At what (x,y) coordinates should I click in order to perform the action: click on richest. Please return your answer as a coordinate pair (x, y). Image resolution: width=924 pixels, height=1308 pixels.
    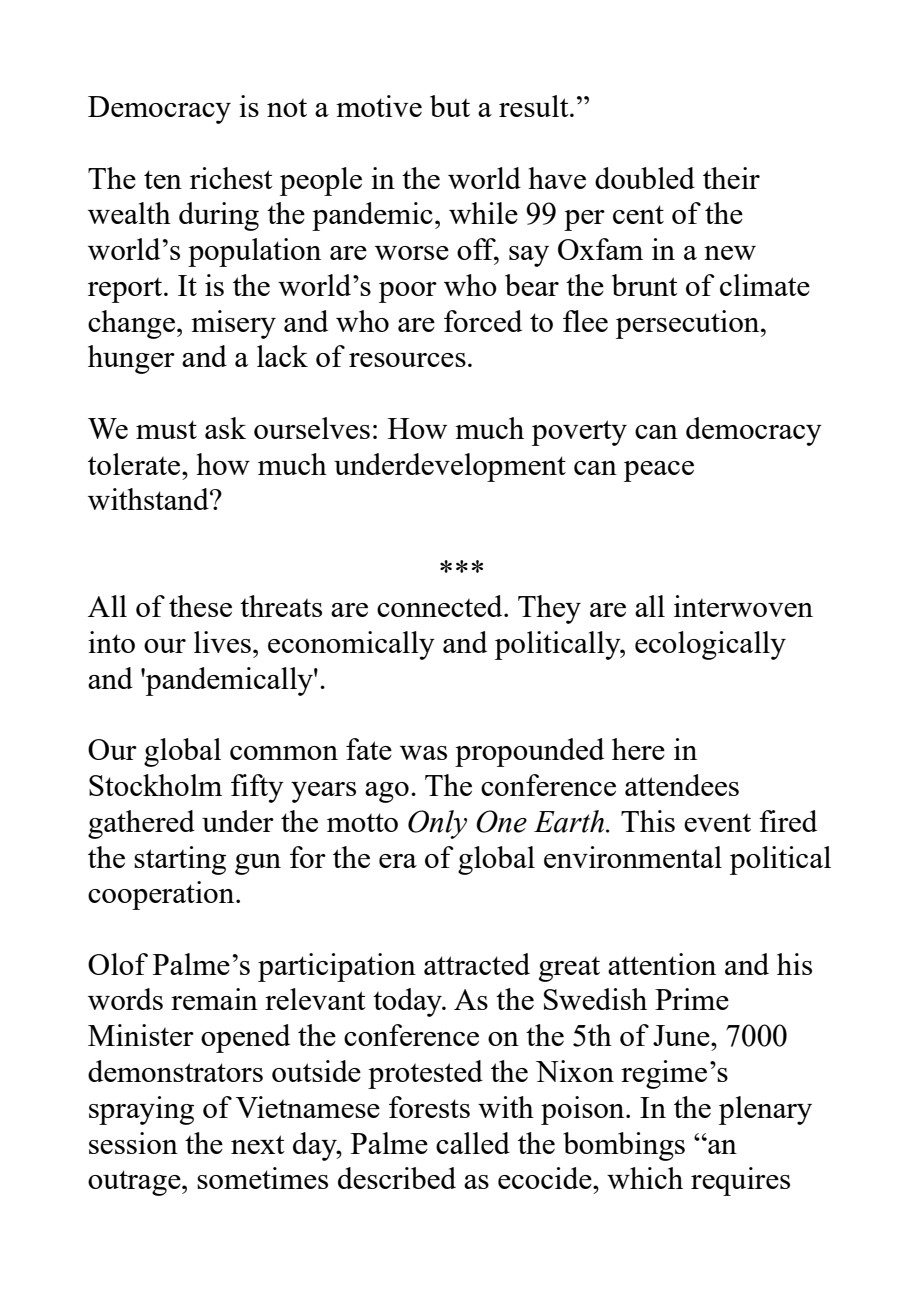
    Looking at the image, I should click on (231, 178).
